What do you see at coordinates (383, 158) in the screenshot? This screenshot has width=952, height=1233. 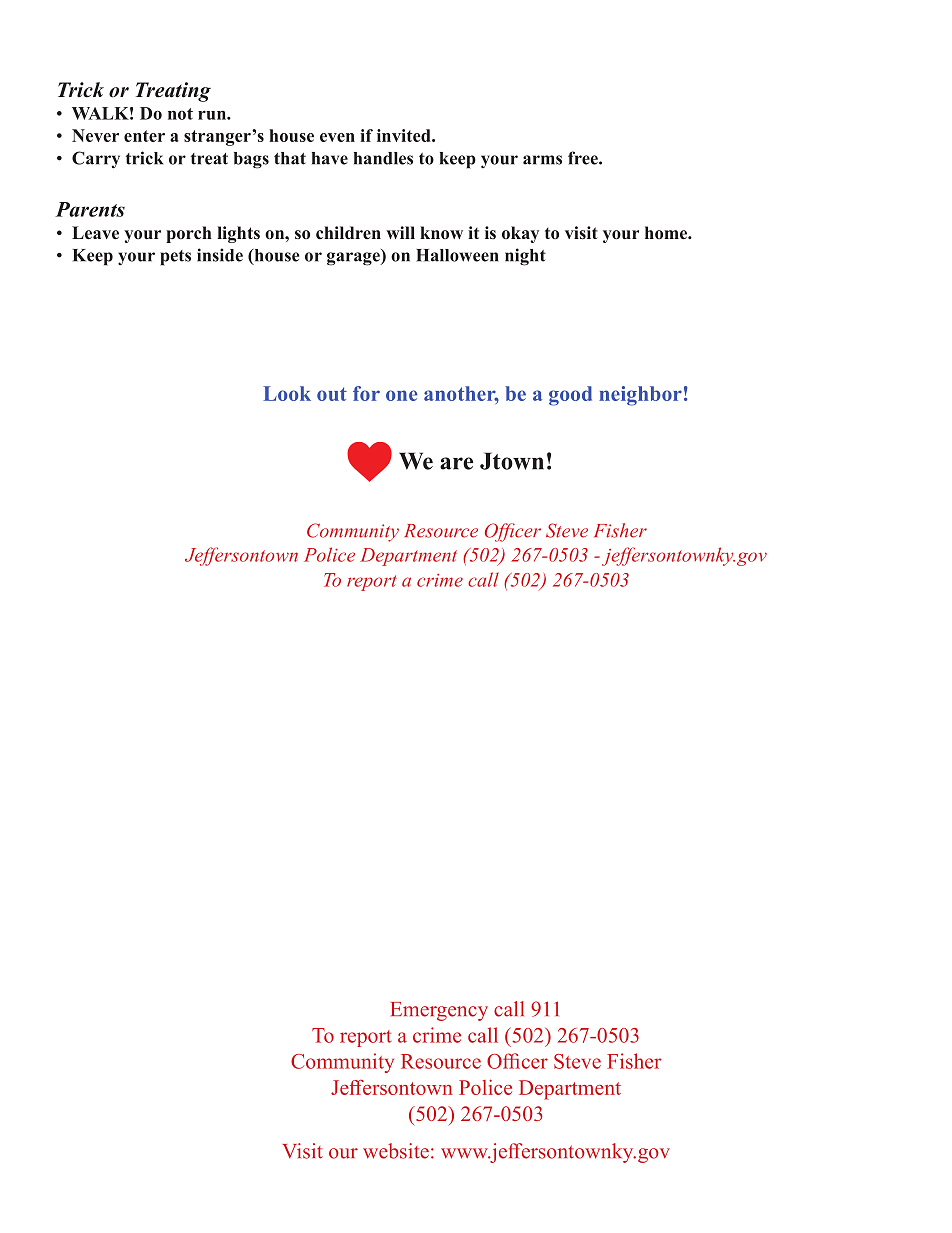 I see `handles` at bounding box center [383, 158].
